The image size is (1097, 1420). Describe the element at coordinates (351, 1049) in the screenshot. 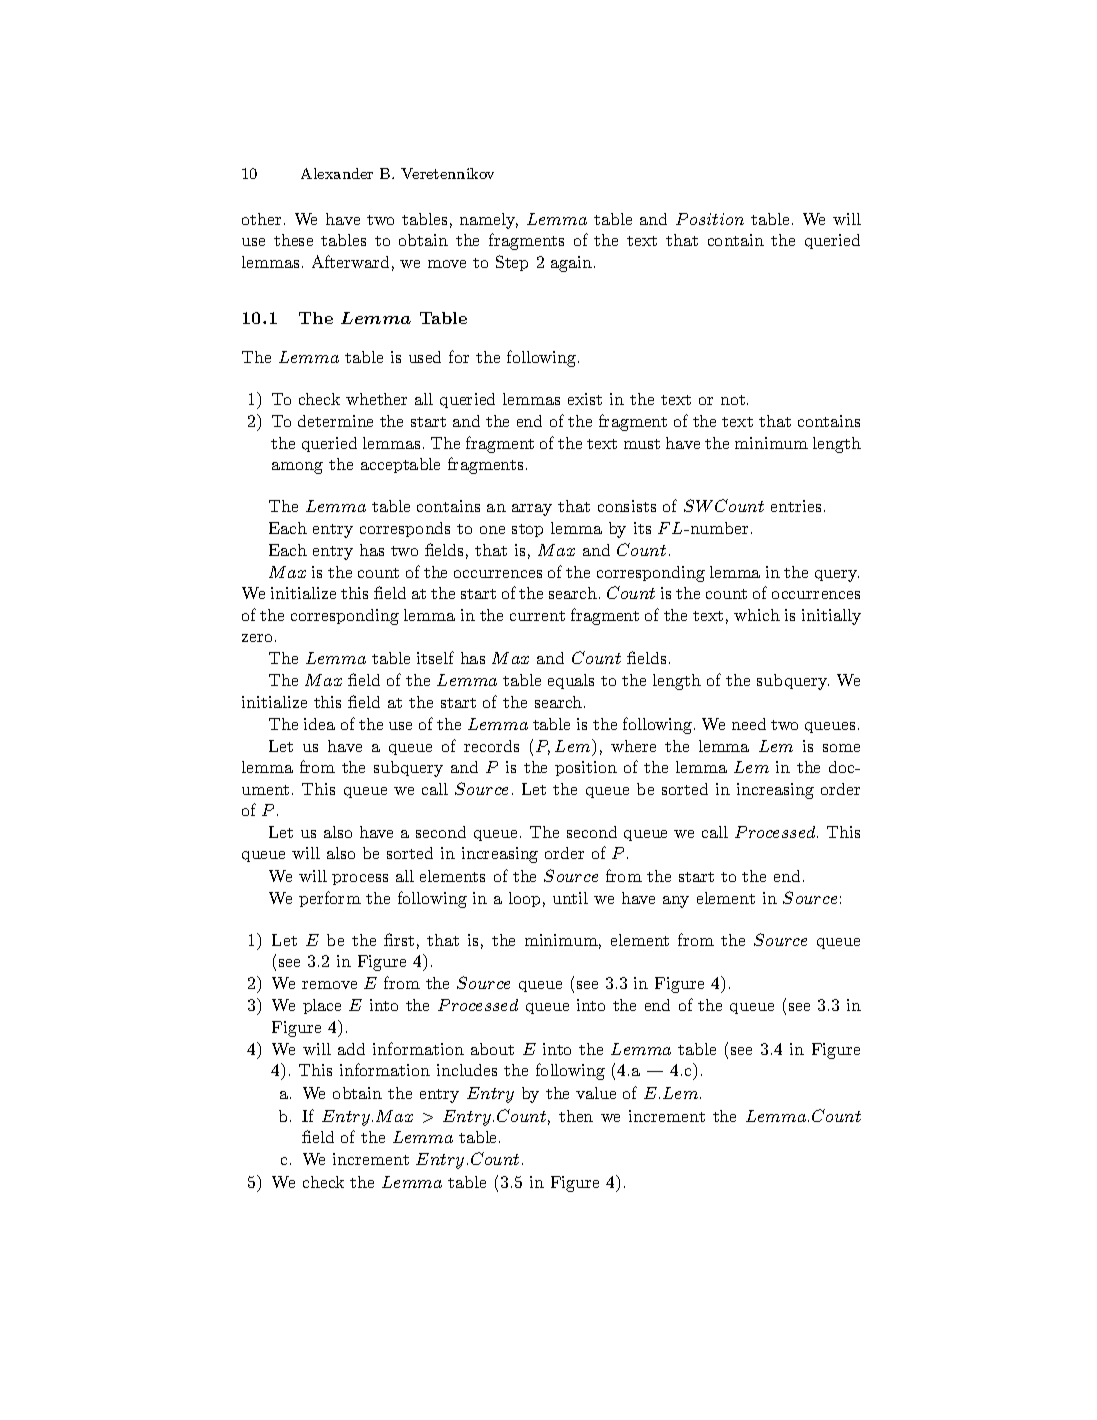

I see `add` at that location.
